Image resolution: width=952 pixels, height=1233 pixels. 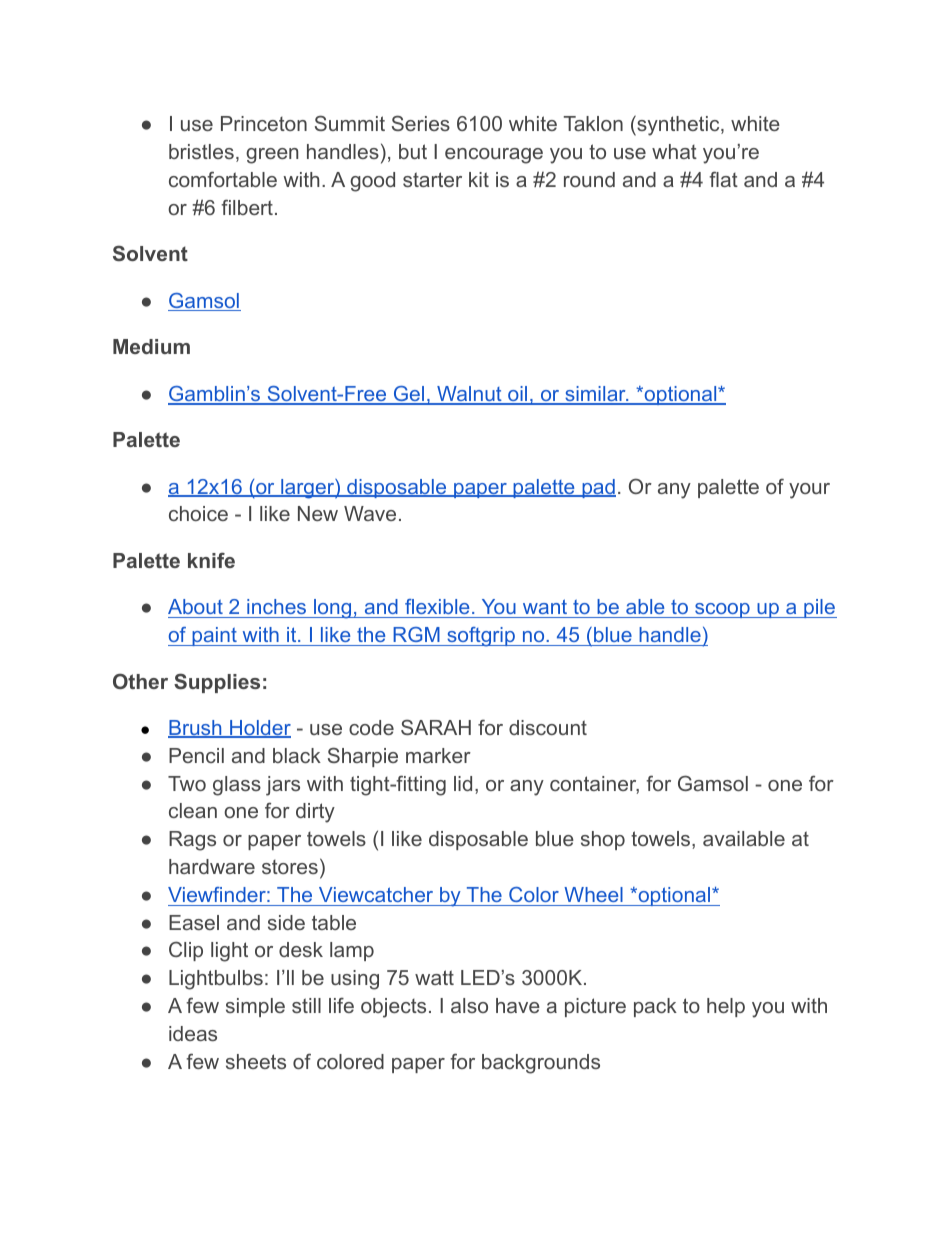 What do you see at coordinates (726, 1007) in the page?
I see `help` at bounding box center [726, 1007].
